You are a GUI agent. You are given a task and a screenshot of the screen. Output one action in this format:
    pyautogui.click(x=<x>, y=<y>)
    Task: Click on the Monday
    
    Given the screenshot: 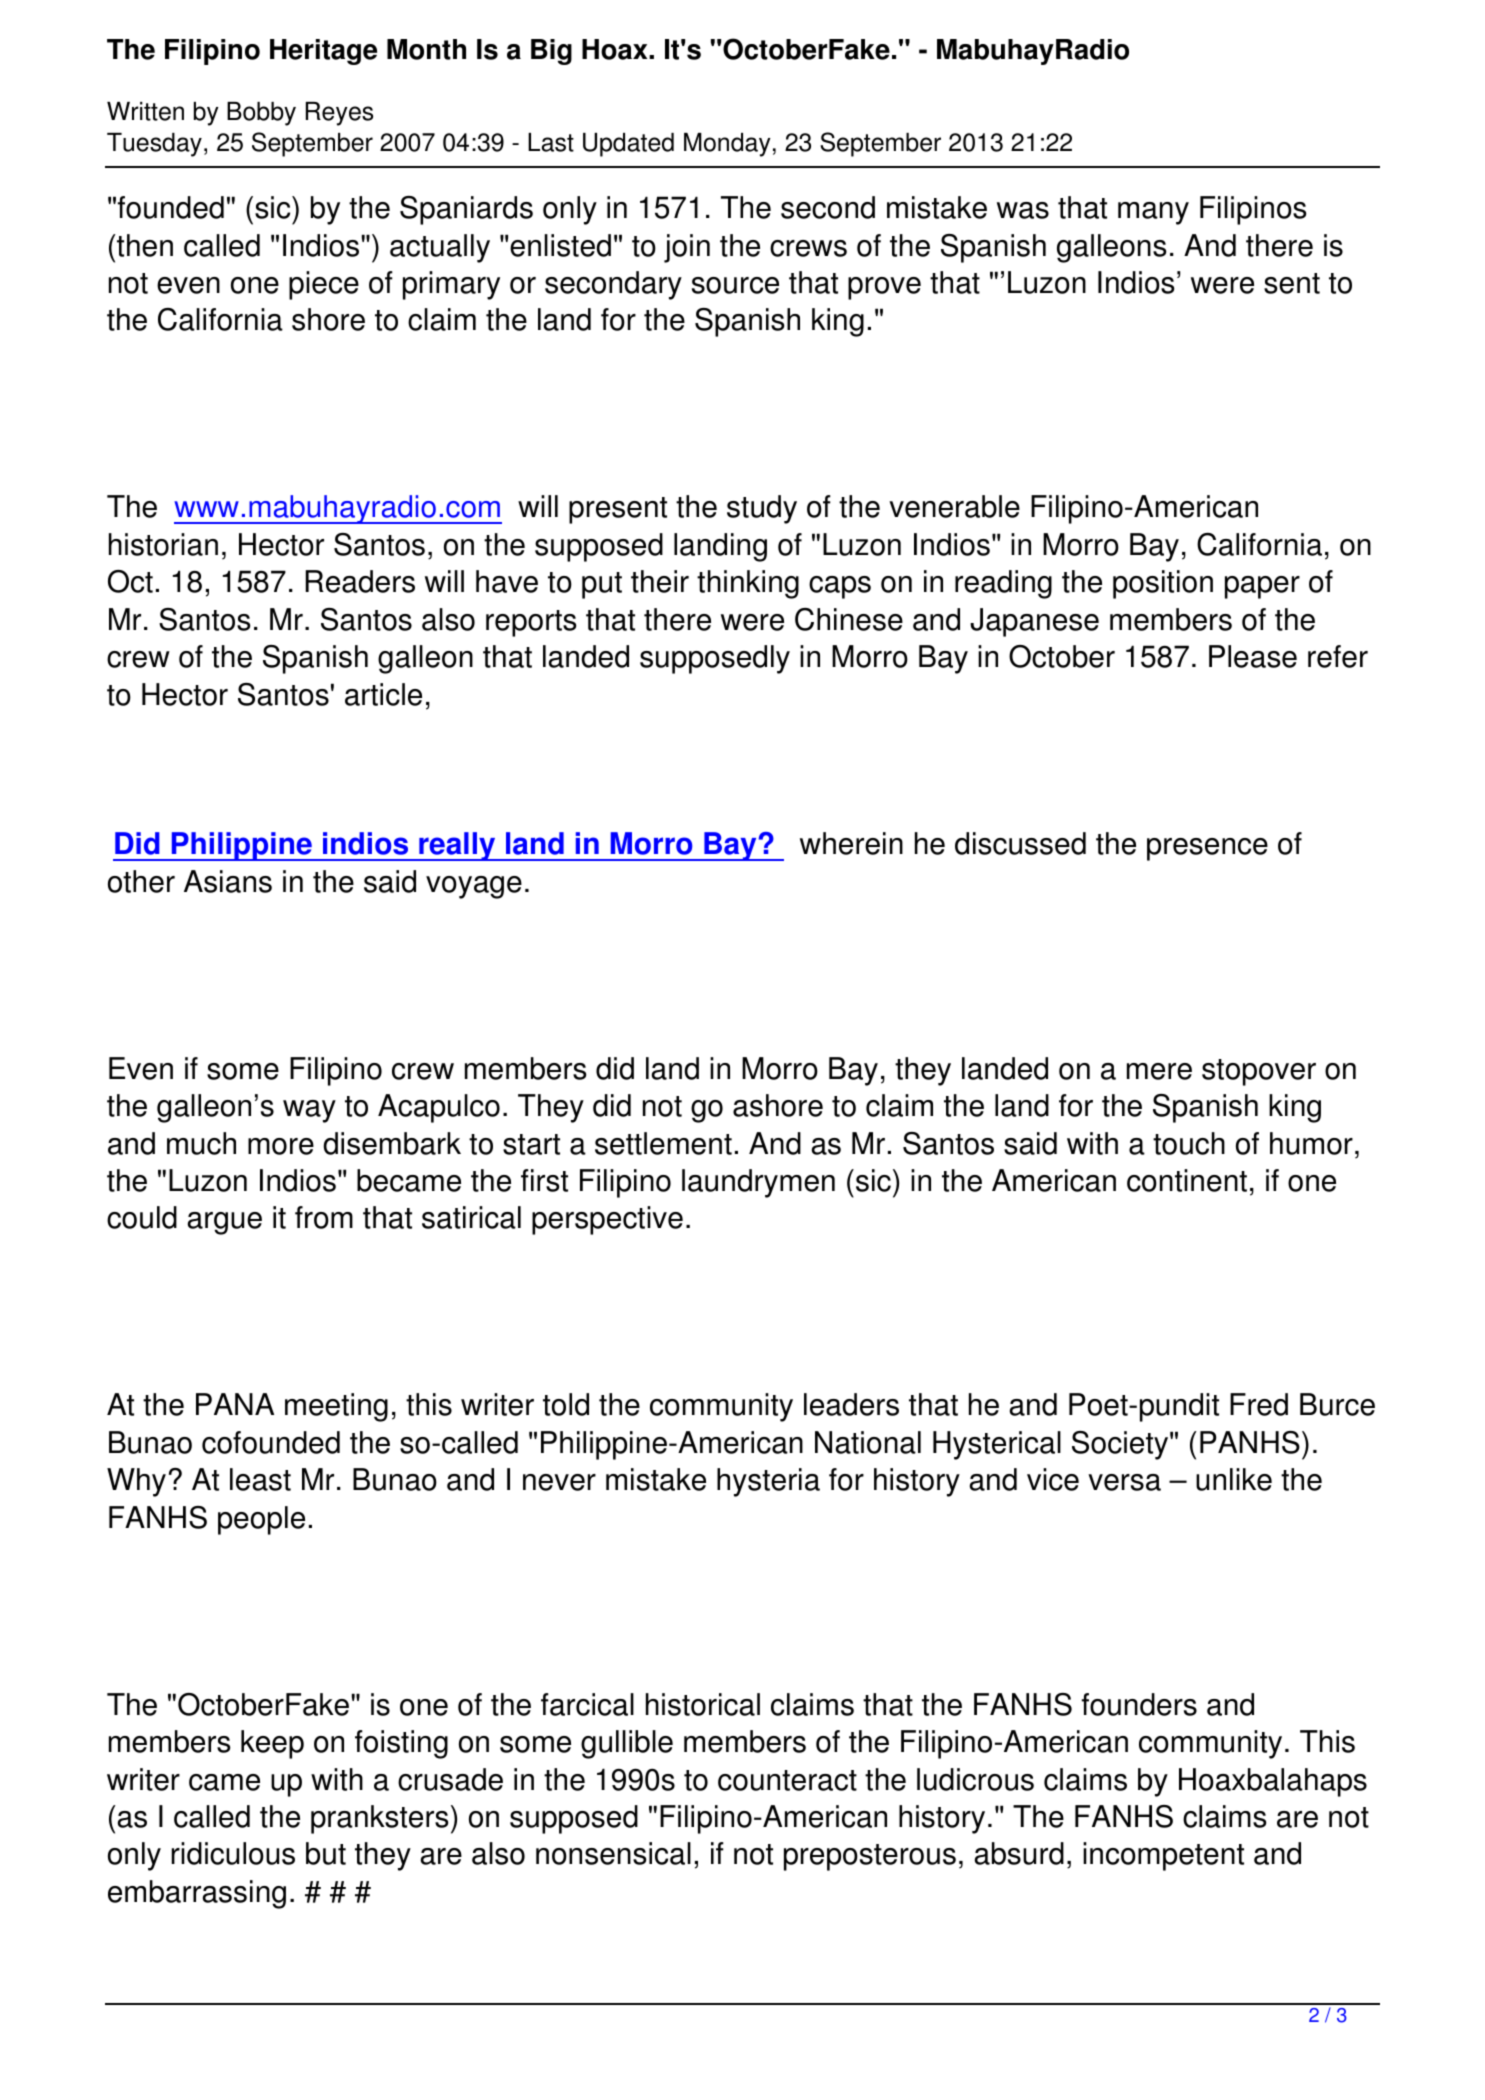 What is the action you would take?
    pyautogui.click(x=727, y=145)
